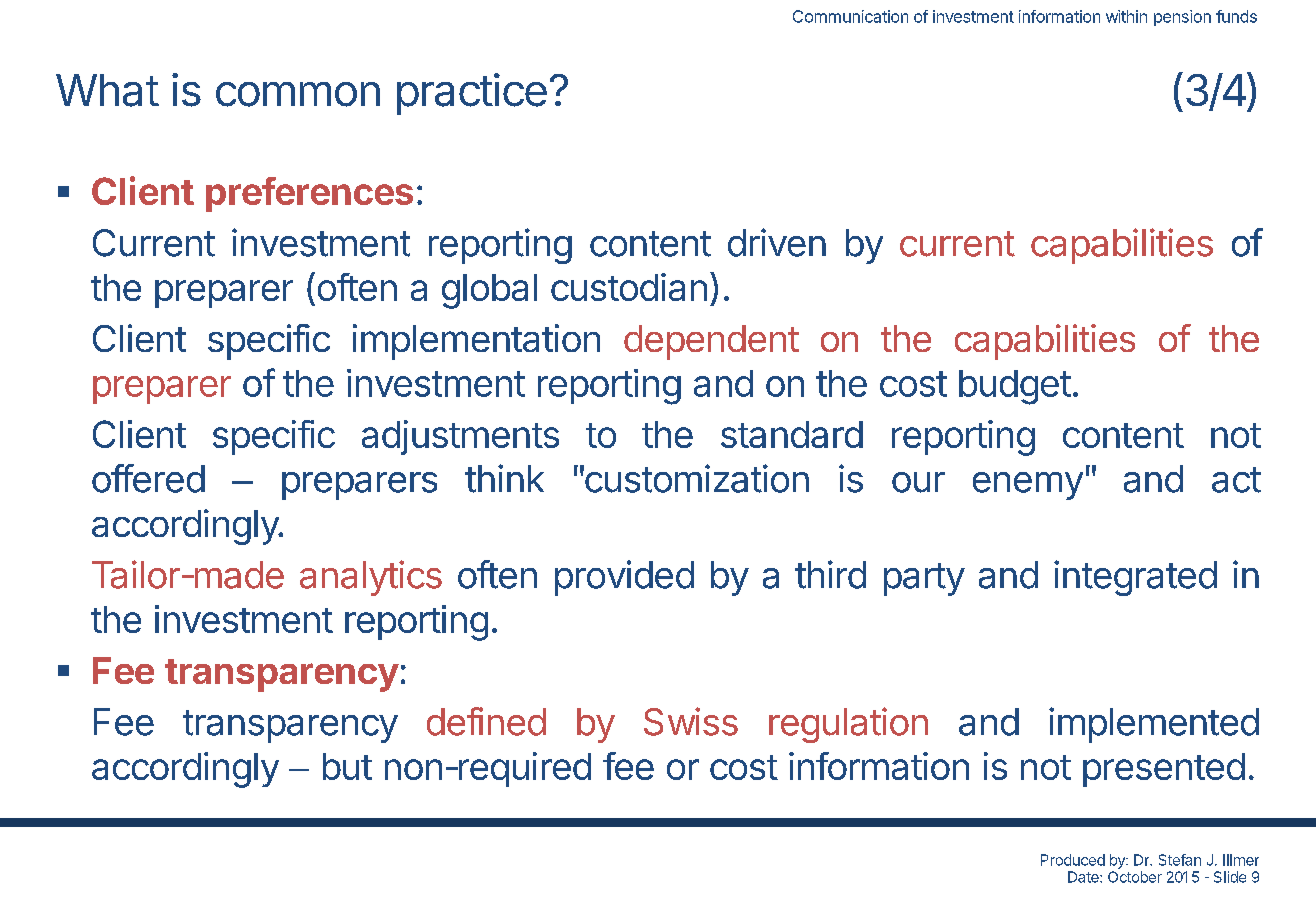  Describe the element at coordinates (777, 242) in the screenshot. I see `driven` at that location.
